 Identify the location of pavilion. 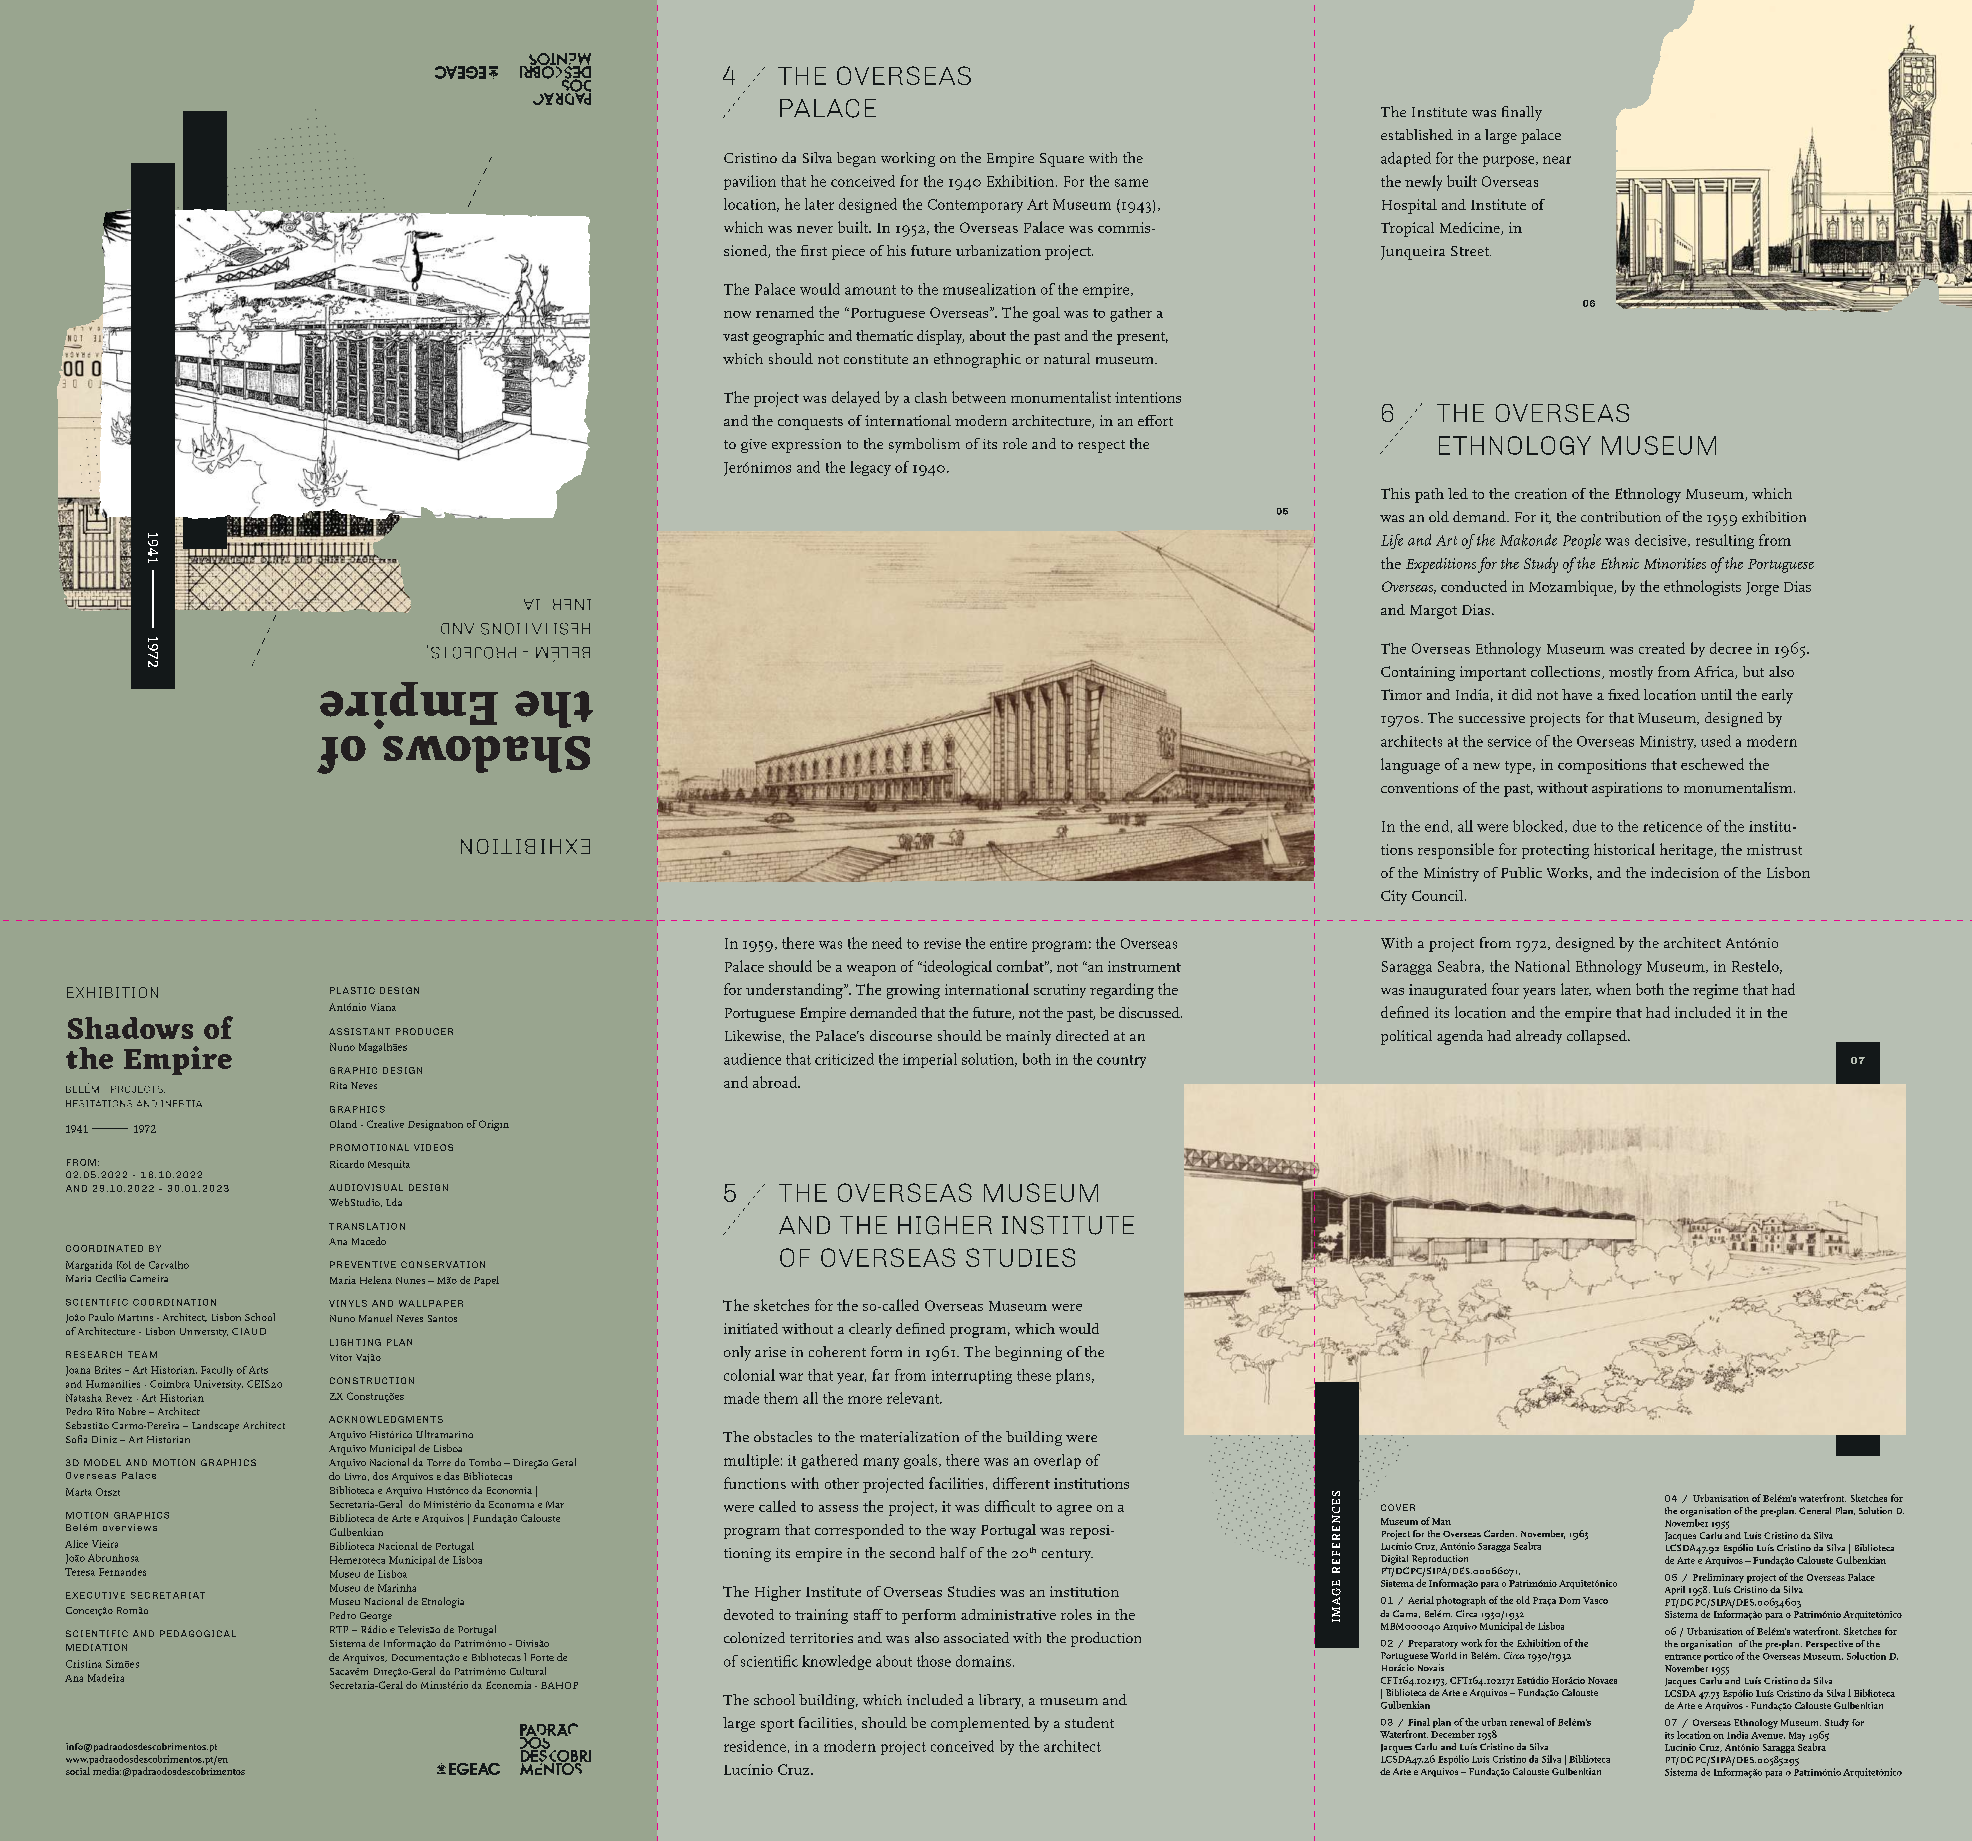
(750, 182).
